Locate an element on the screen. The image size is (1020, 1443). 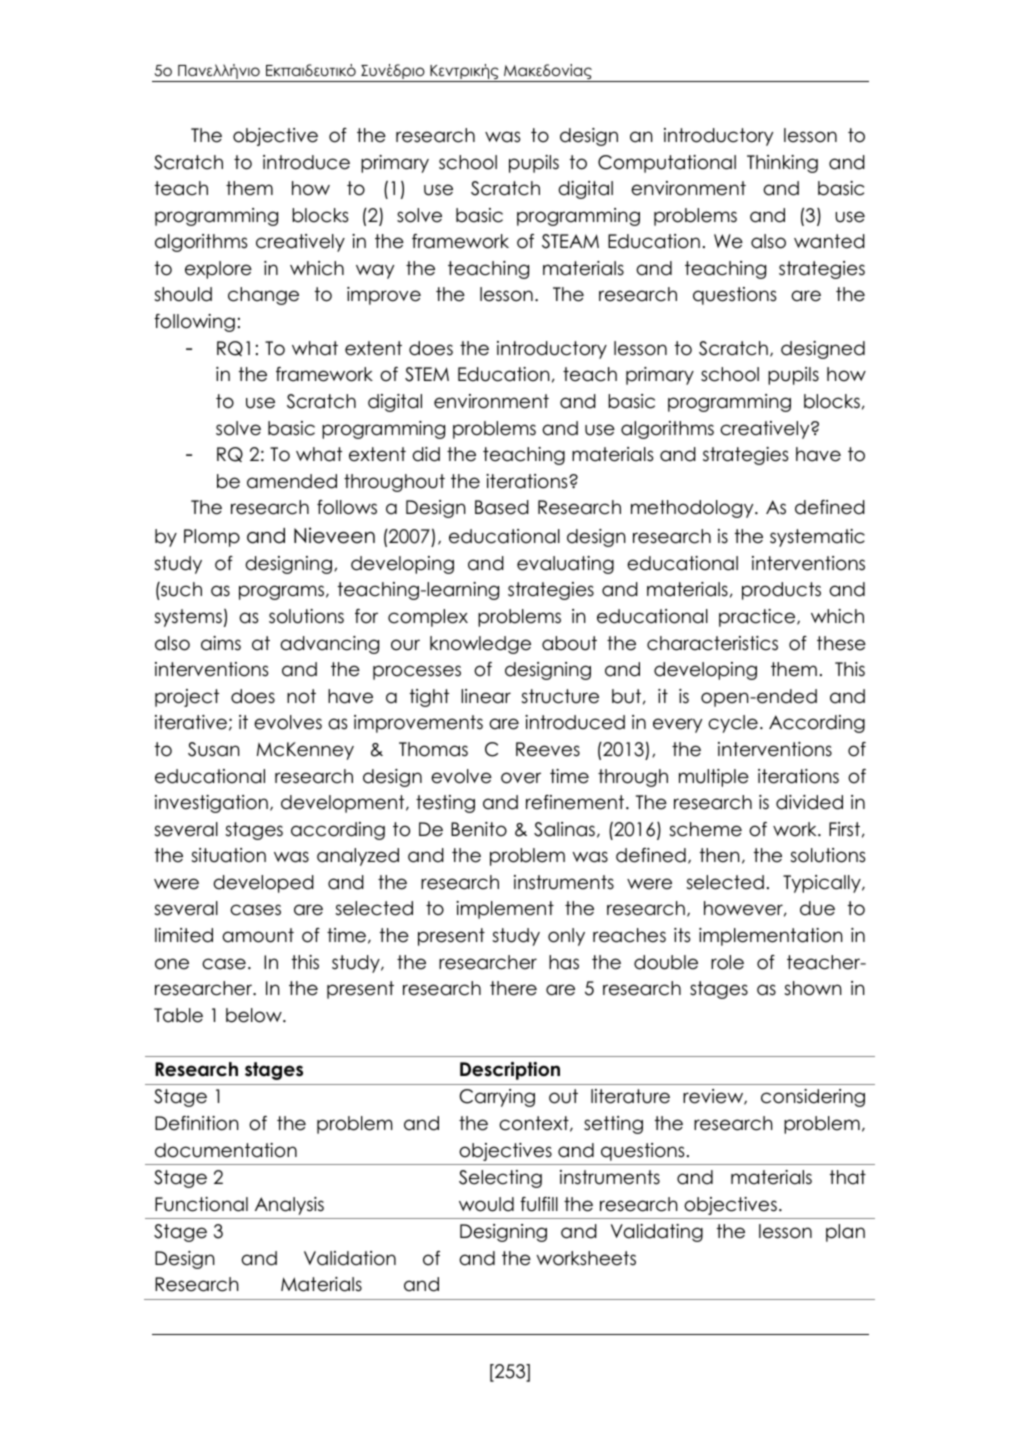
Based is located at coordinates (502, 507).
